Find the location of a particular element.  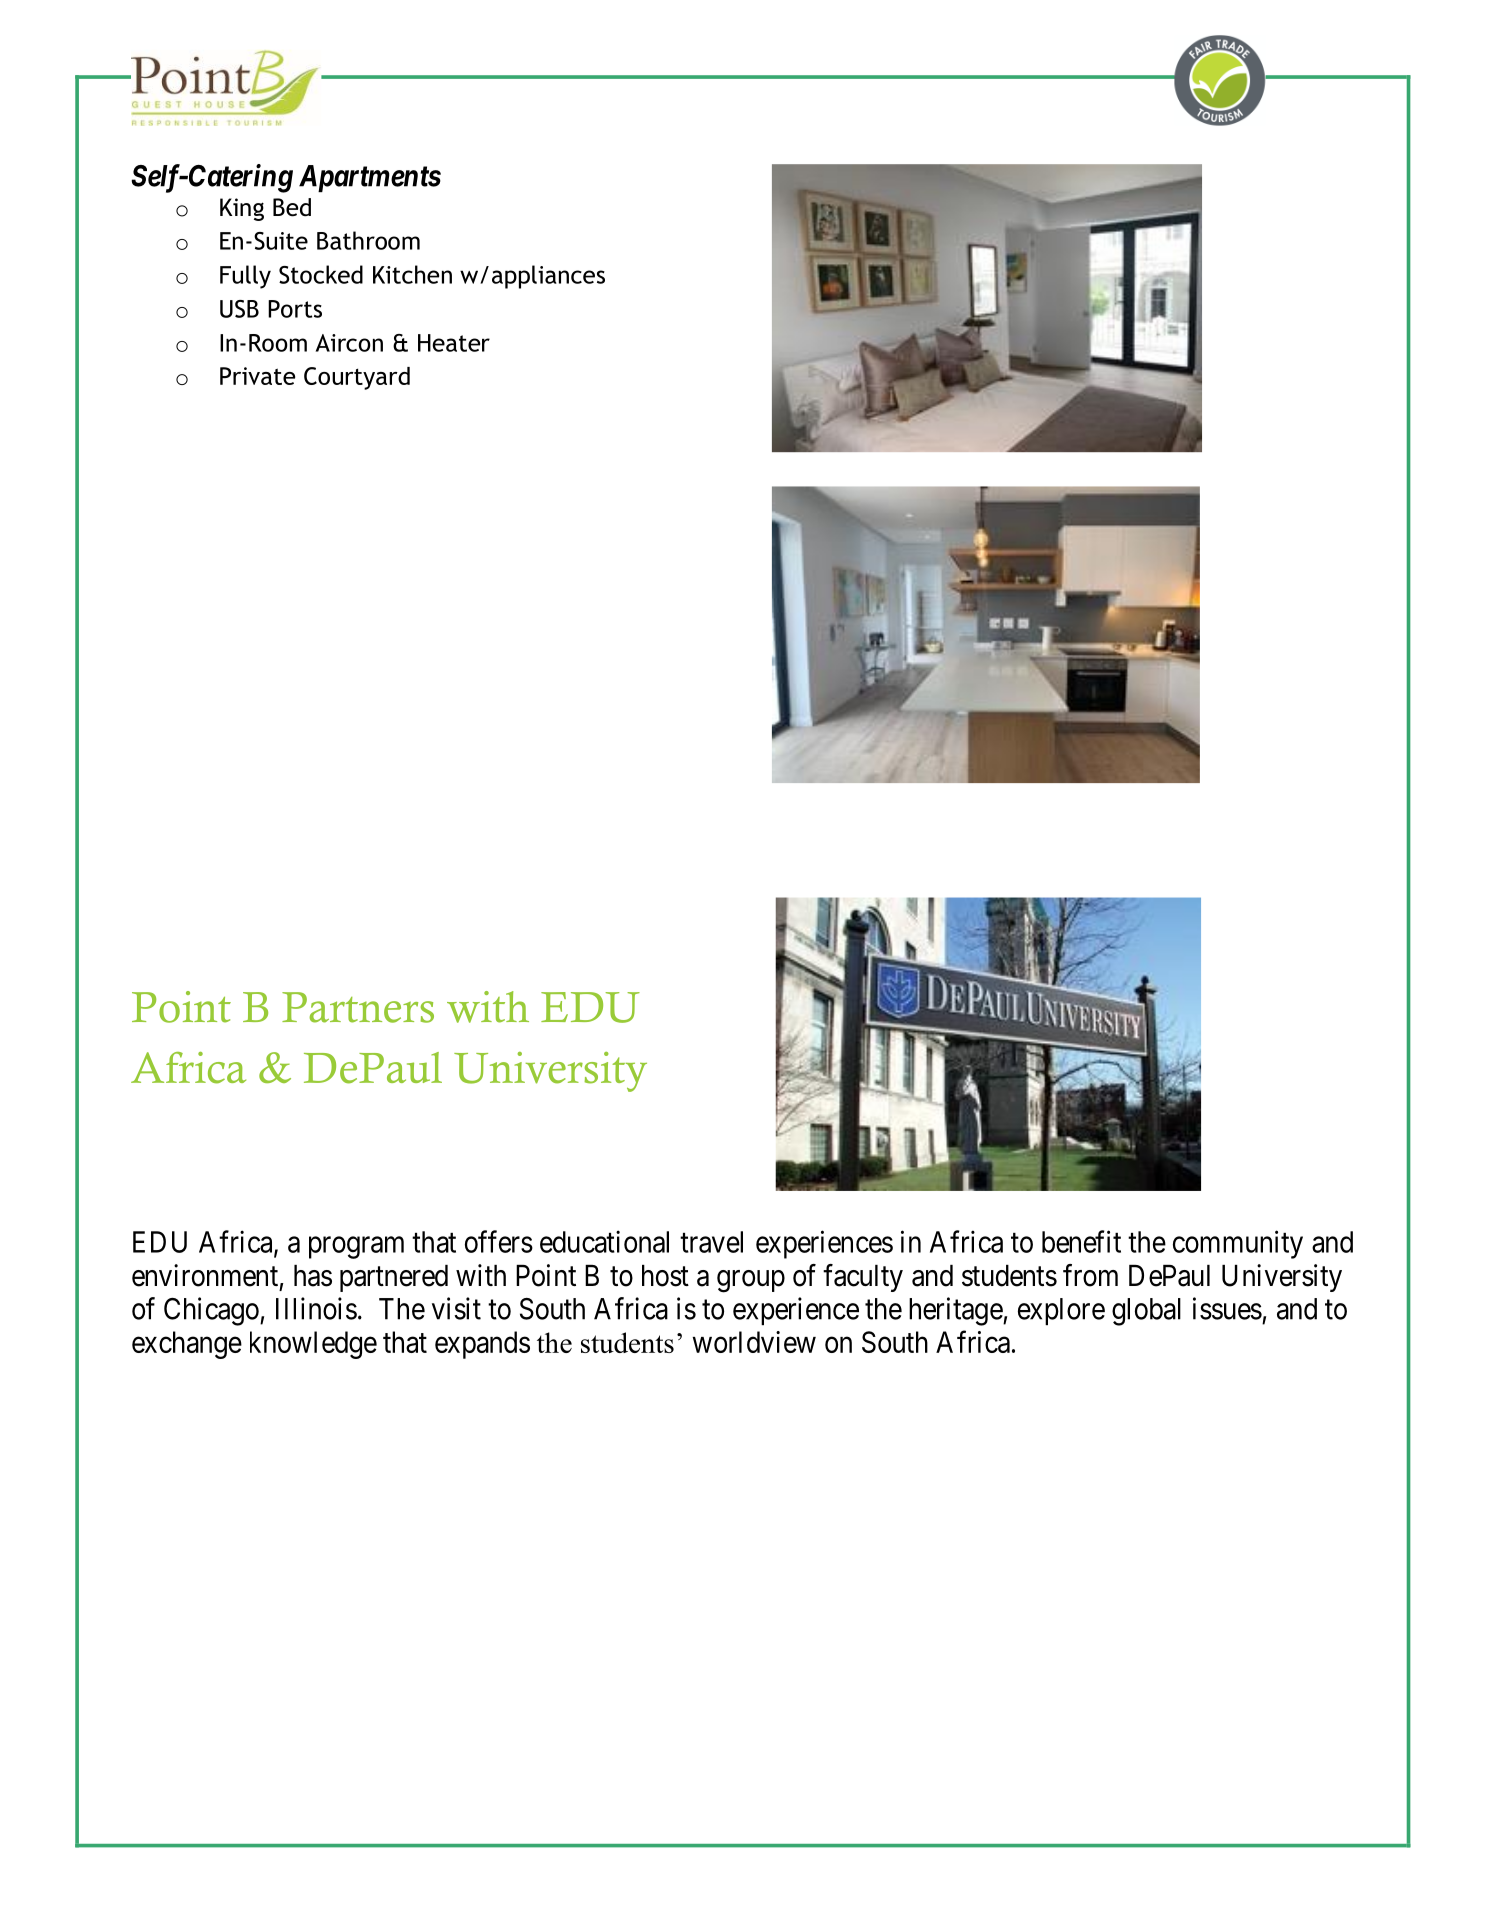

community is located at coordinates (1238, 1244).
